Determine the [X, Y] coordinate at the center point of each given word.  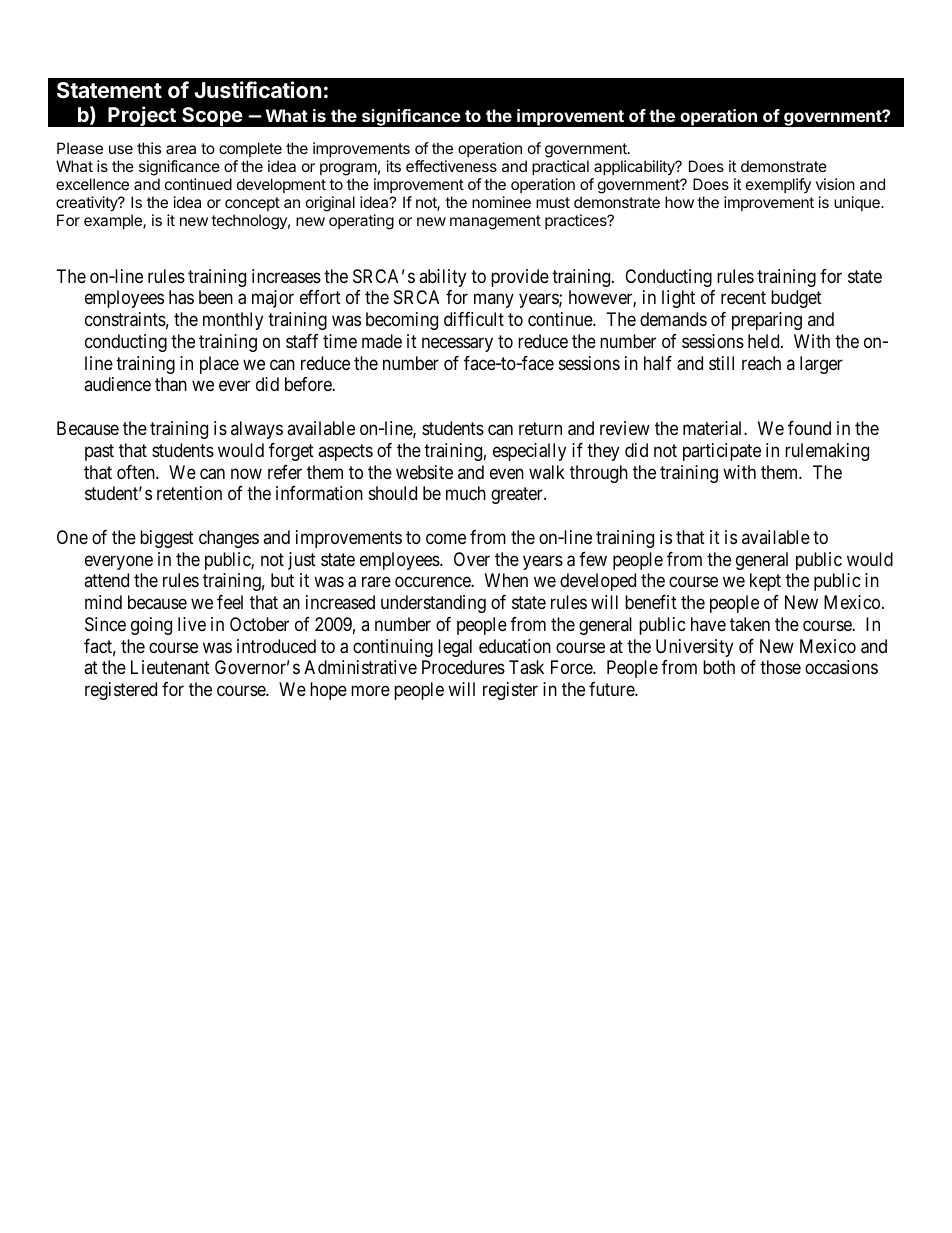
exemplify [778, 185]
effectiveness [451, 166]
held [765, 341]
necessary [457, 344]
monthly [233, 321]
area [181, 149]
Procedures [463, 667]
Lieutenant [170, 667]
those [780, 667]
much [466, 493]
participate [722, 452]
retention [189, 493]
